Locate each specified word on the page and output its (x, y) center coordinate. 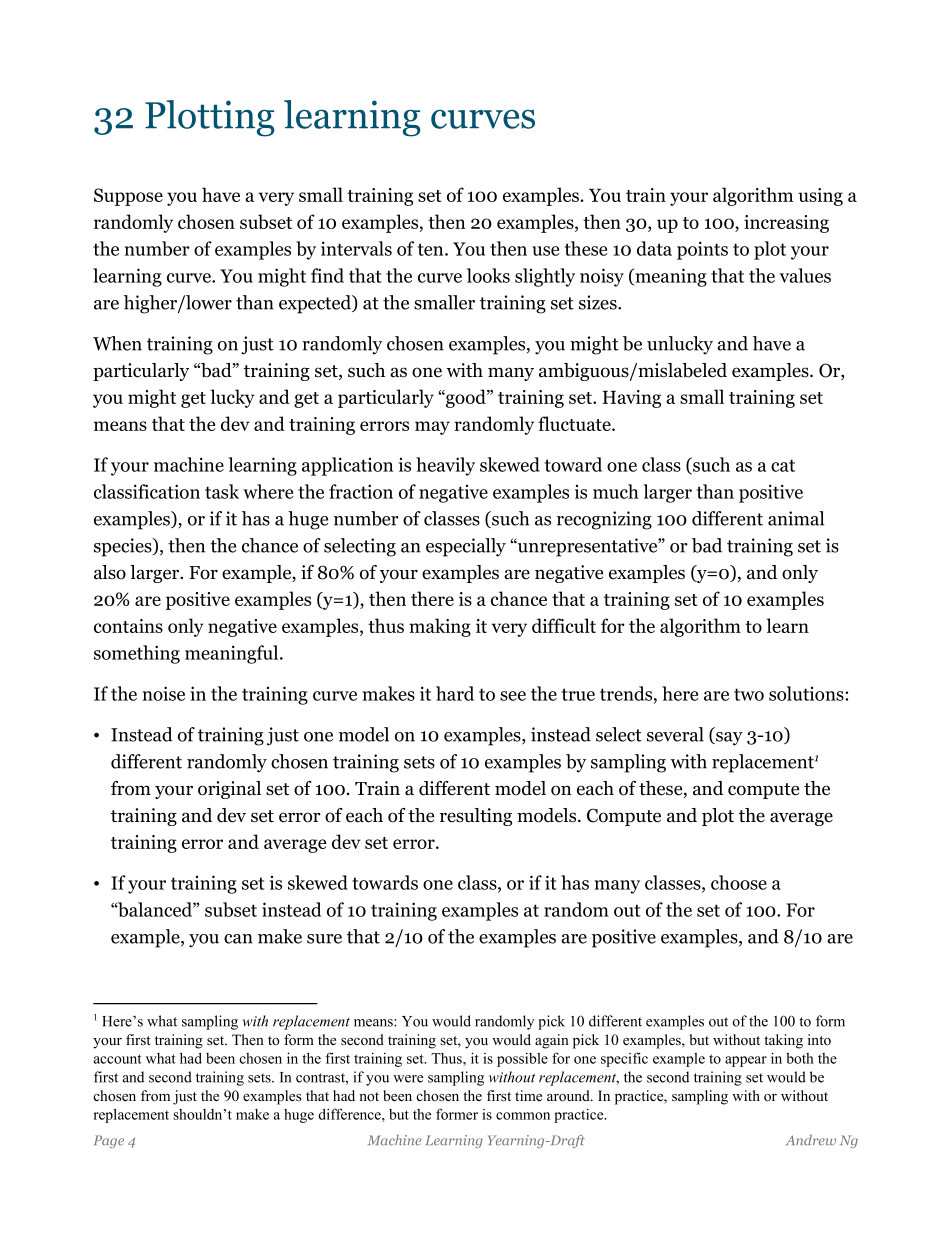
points (702, 250)
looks (488, 275)
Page (109, 1141)
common (523, 1116)
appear (746, 1061)
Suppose (128, 197)
